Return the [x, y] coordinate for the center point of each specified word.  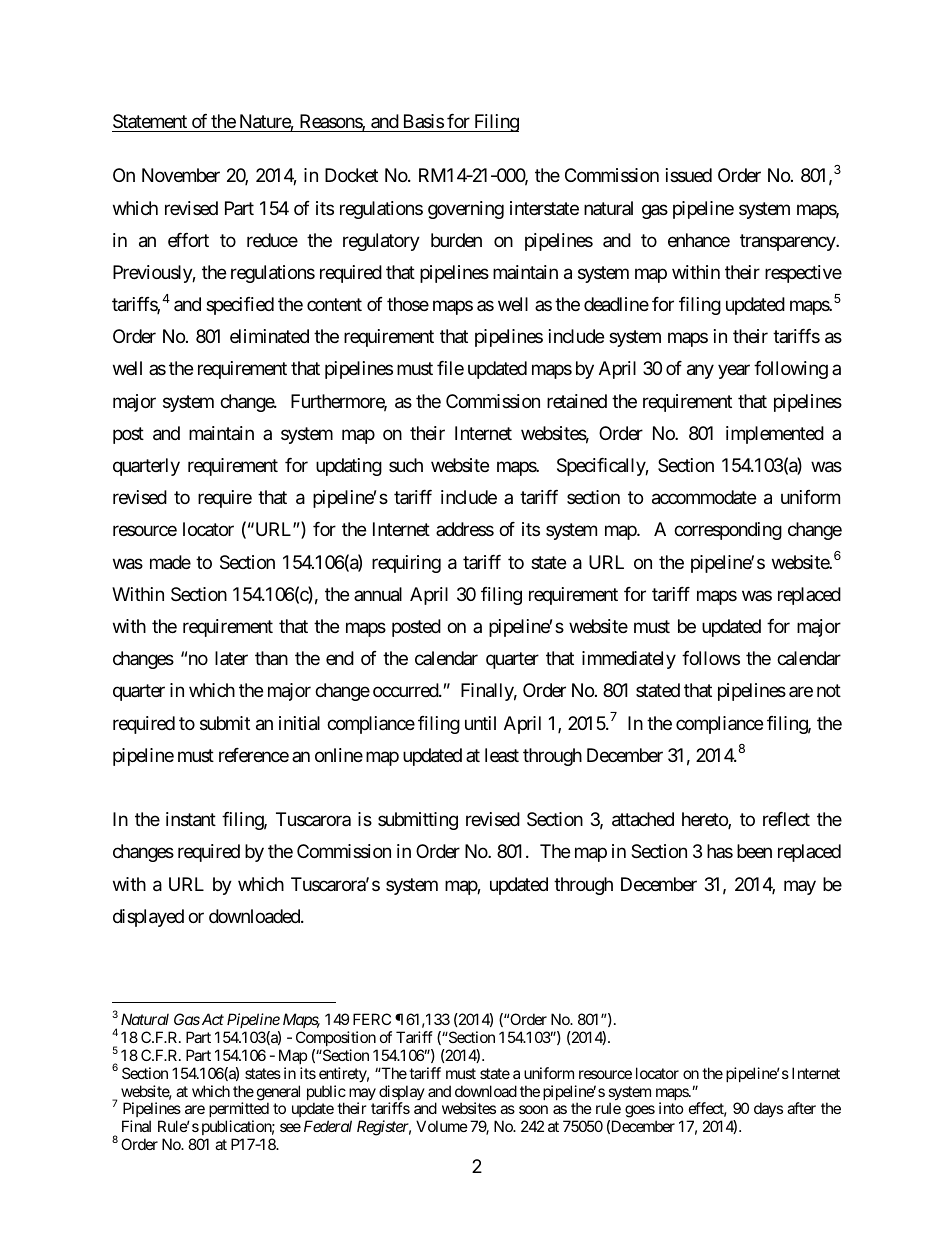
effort [188, 240]
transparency [788, 242]
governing [466, 210]
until [480, 723]
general [278, 1094]
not [829, 691]
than [271, 658]
